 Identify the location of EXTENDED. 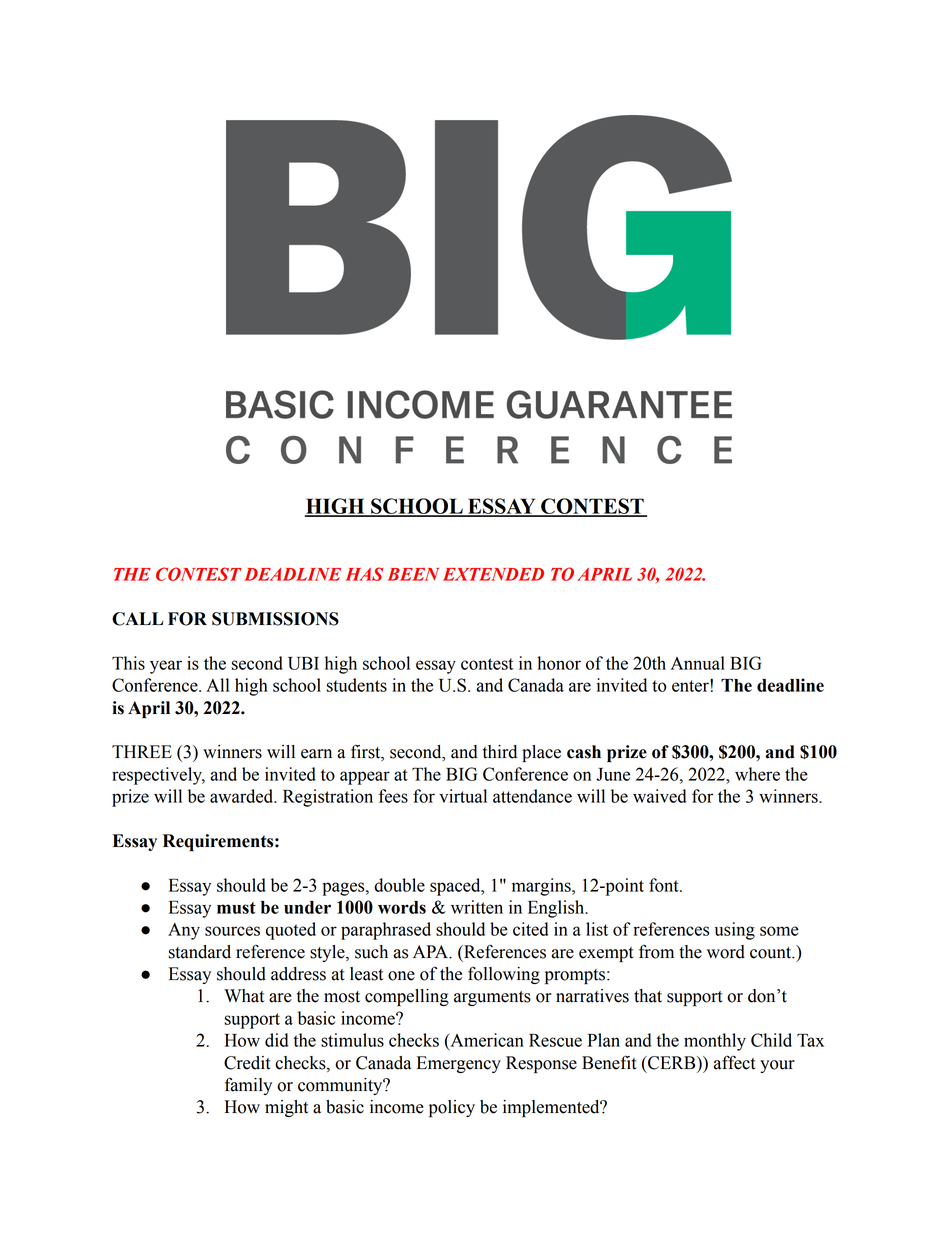
(493, 574).
